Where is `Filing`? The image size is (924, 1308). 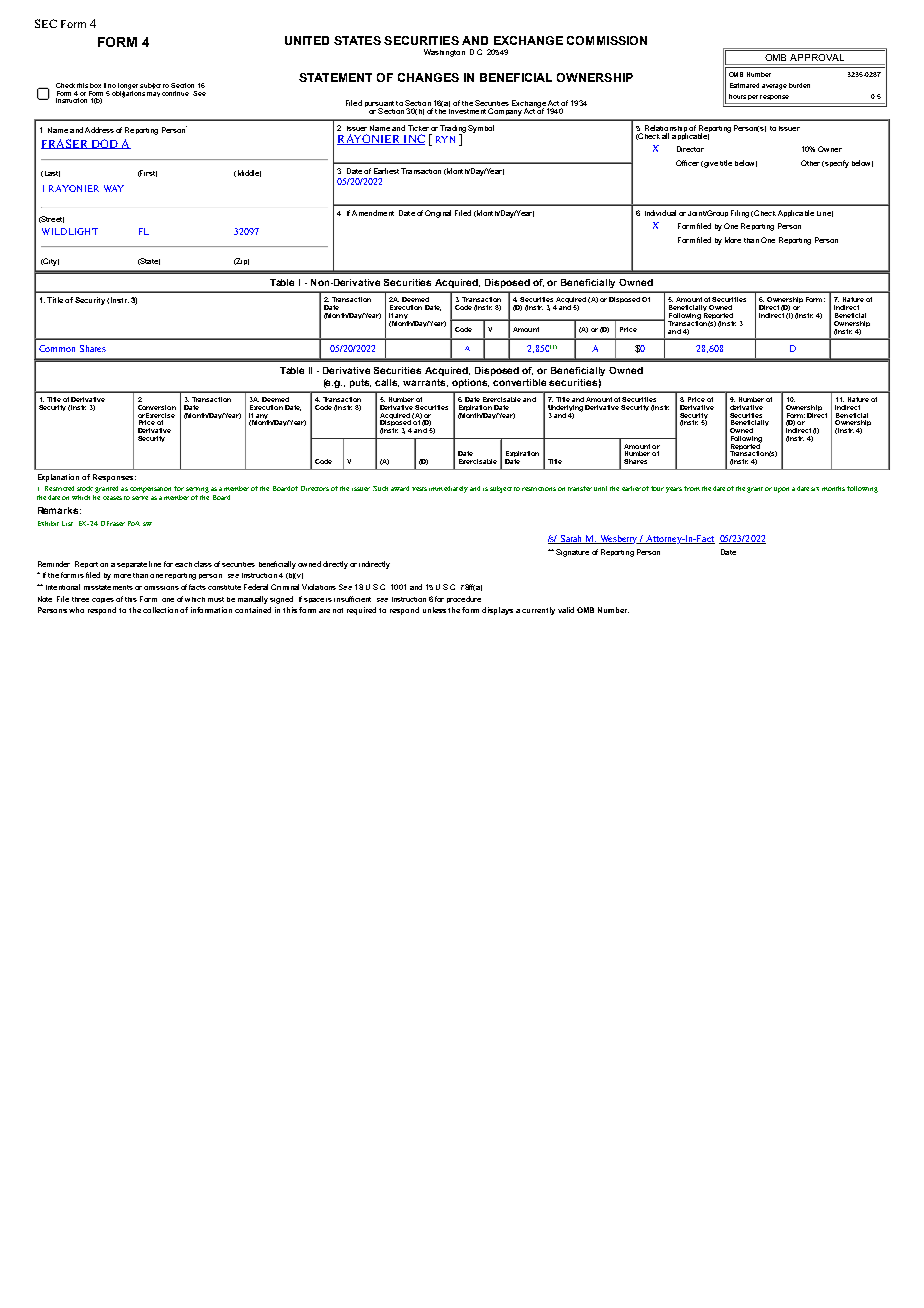 Filing is located at coordinates (740, 214).
